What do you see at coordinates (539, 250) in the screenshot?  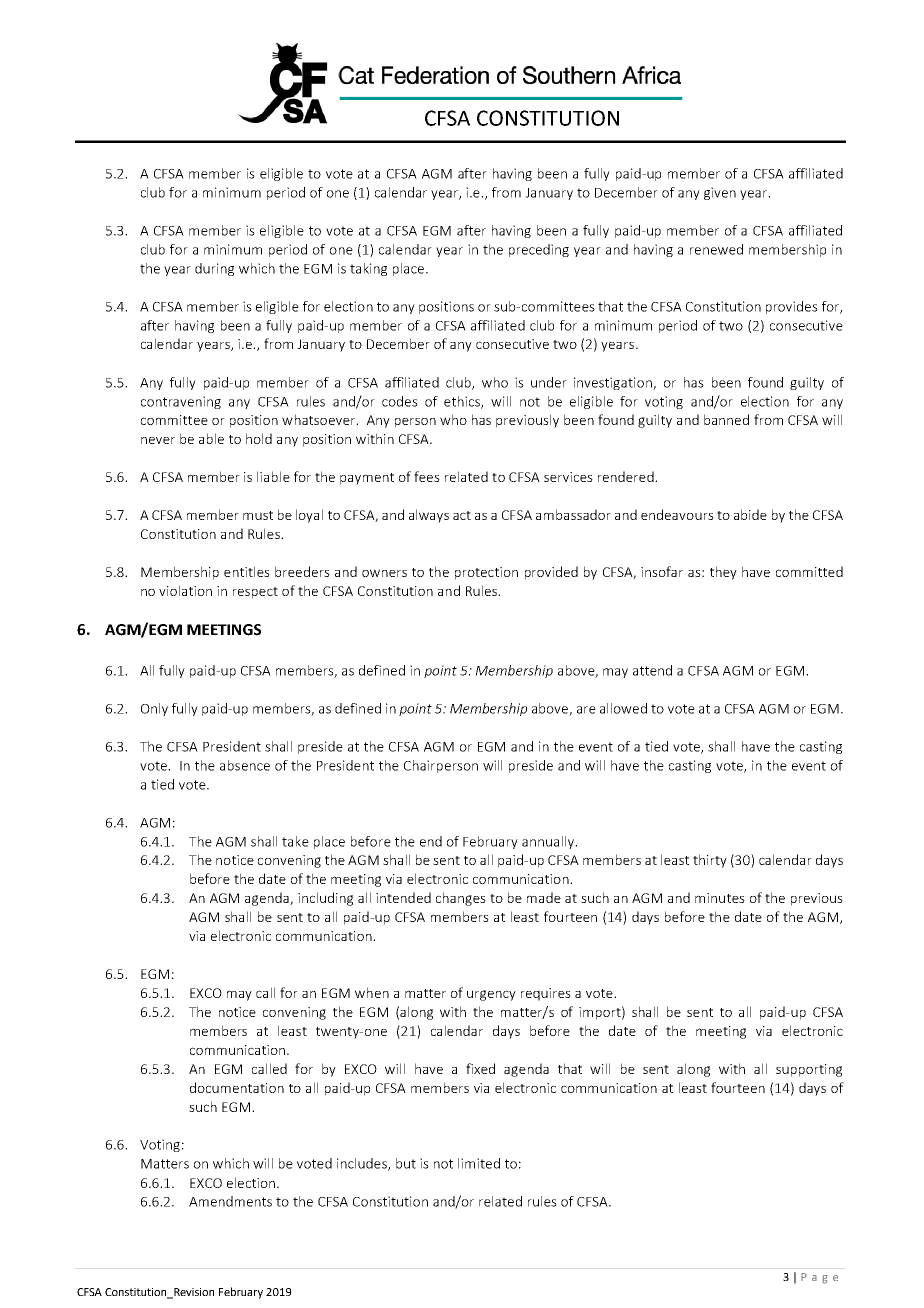 I see `preceding` at bounding box center [539, 250].
